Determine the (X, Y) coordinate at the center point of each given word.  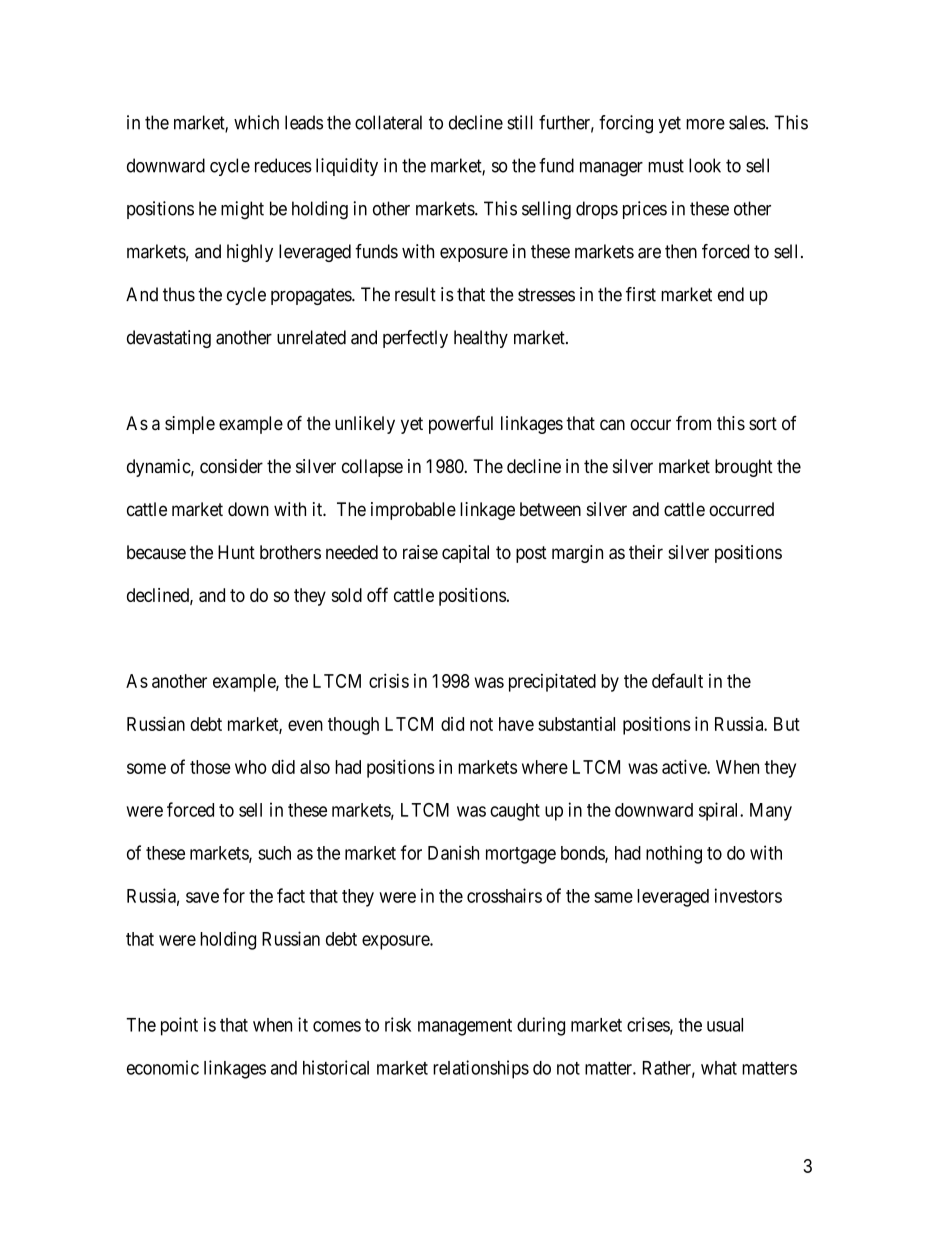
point (179, 1026)
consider (231, 466)
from (693, 423)
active (685, 766)
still (520, 122)
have (516, 724)
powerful (461, 425)
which (256, 122)
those (210, 767)
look (705, 165)
